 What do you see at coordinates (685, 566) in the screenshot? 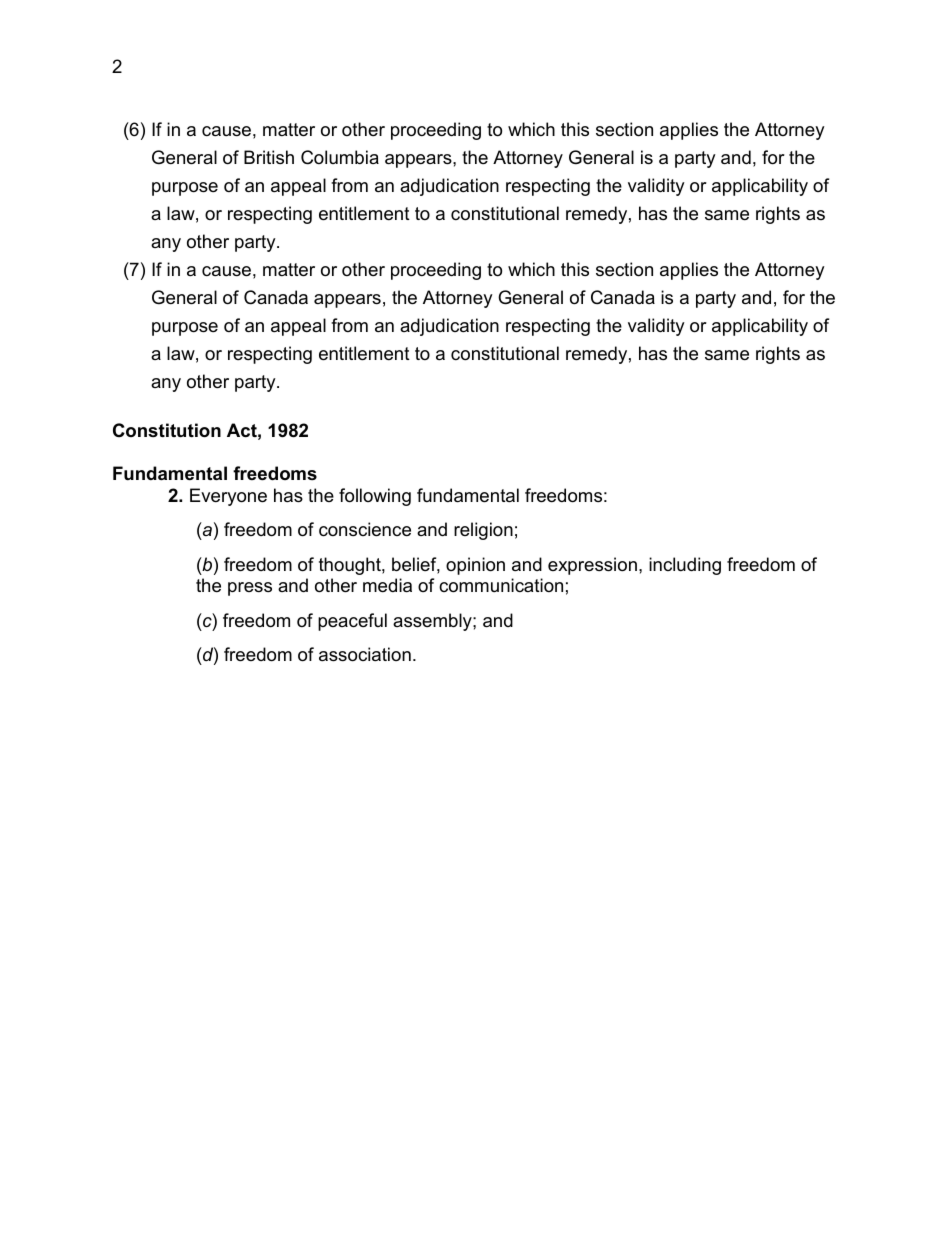
I see `including` at bounding box center [685, 566].
